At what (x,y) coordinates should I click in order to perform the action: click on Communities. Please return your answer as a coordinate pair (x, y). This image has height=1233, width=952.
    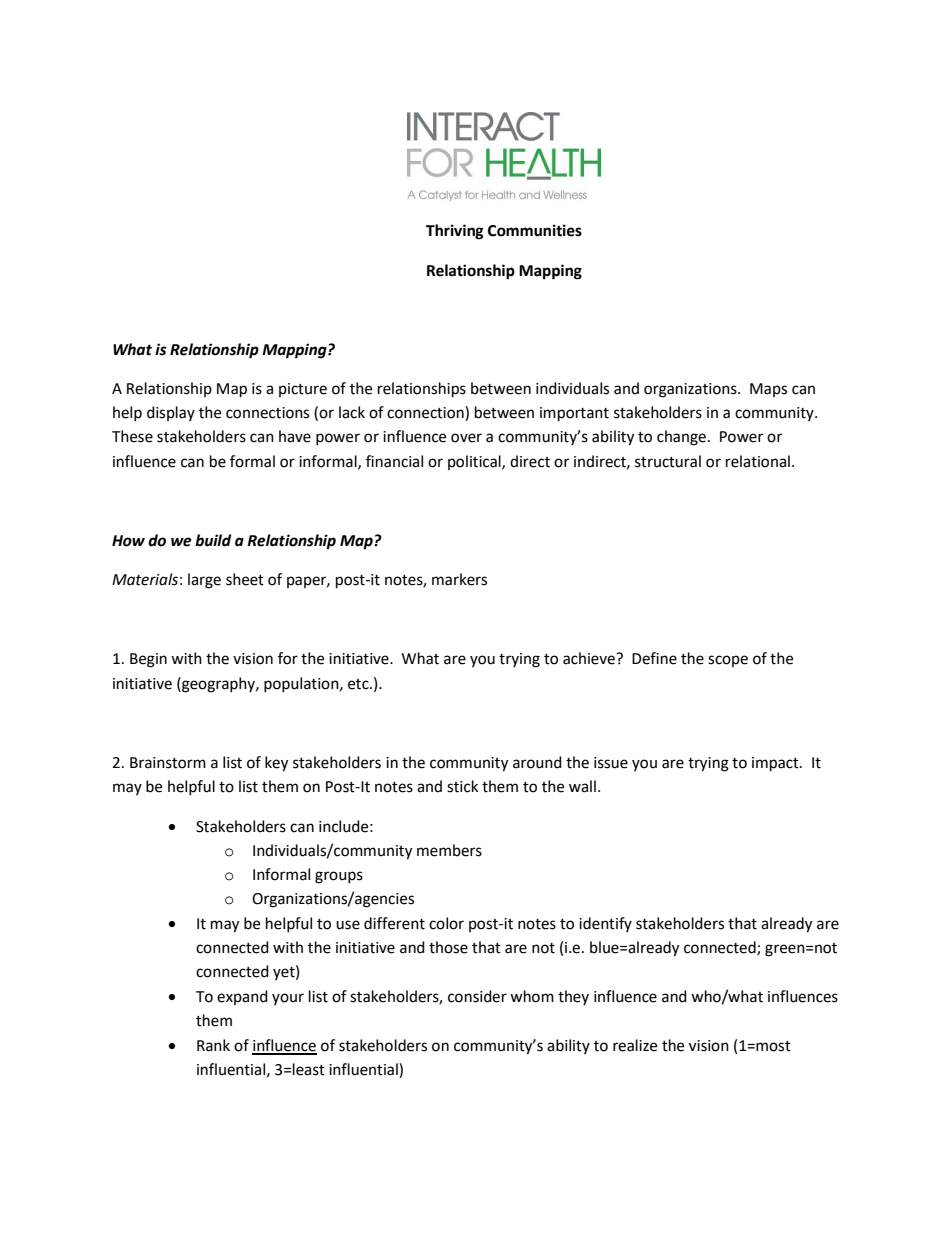
    Looking at the image, I should click on (535, 230).
